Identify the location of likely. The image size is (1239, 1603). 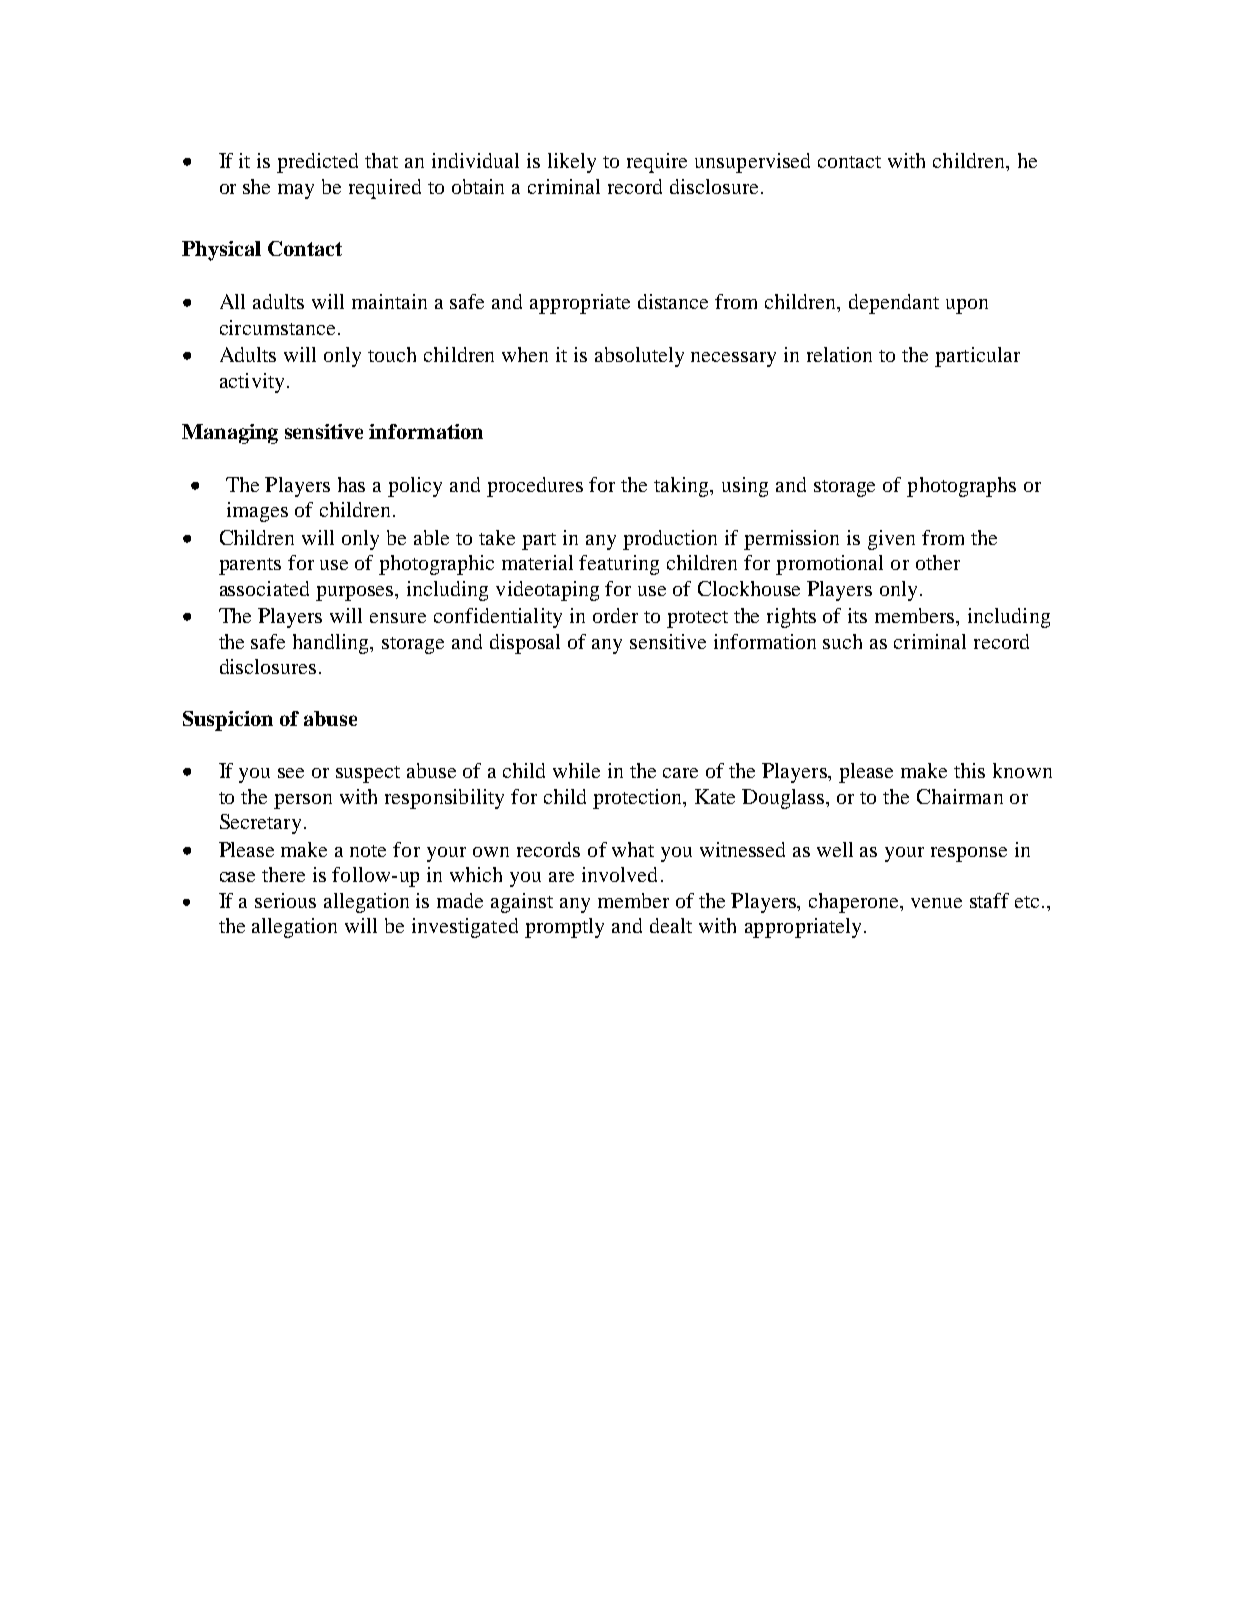
(572, 163).
